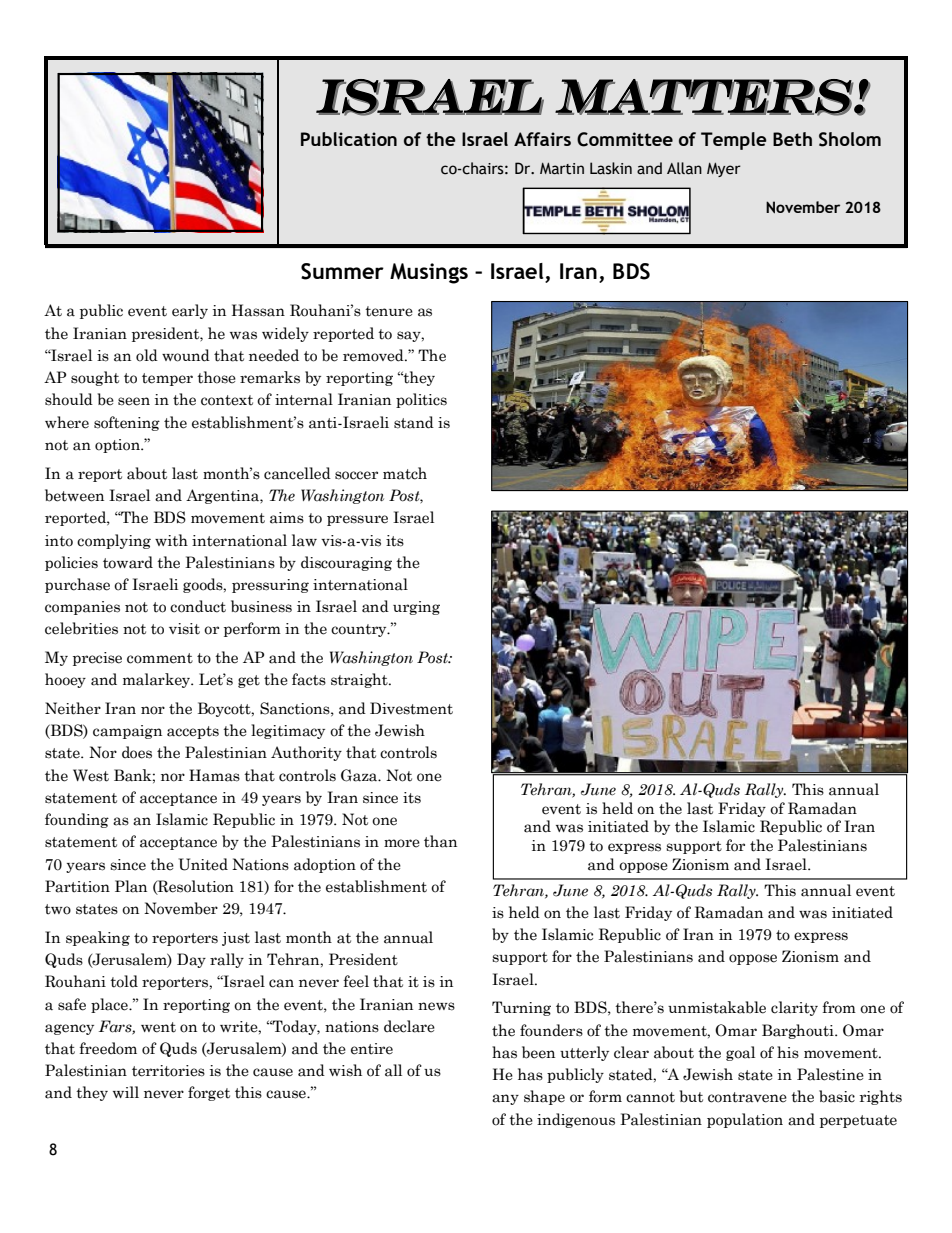  Describe the element at coordinates (792, 139) in the screenshot. I see `Beth` at that location.
